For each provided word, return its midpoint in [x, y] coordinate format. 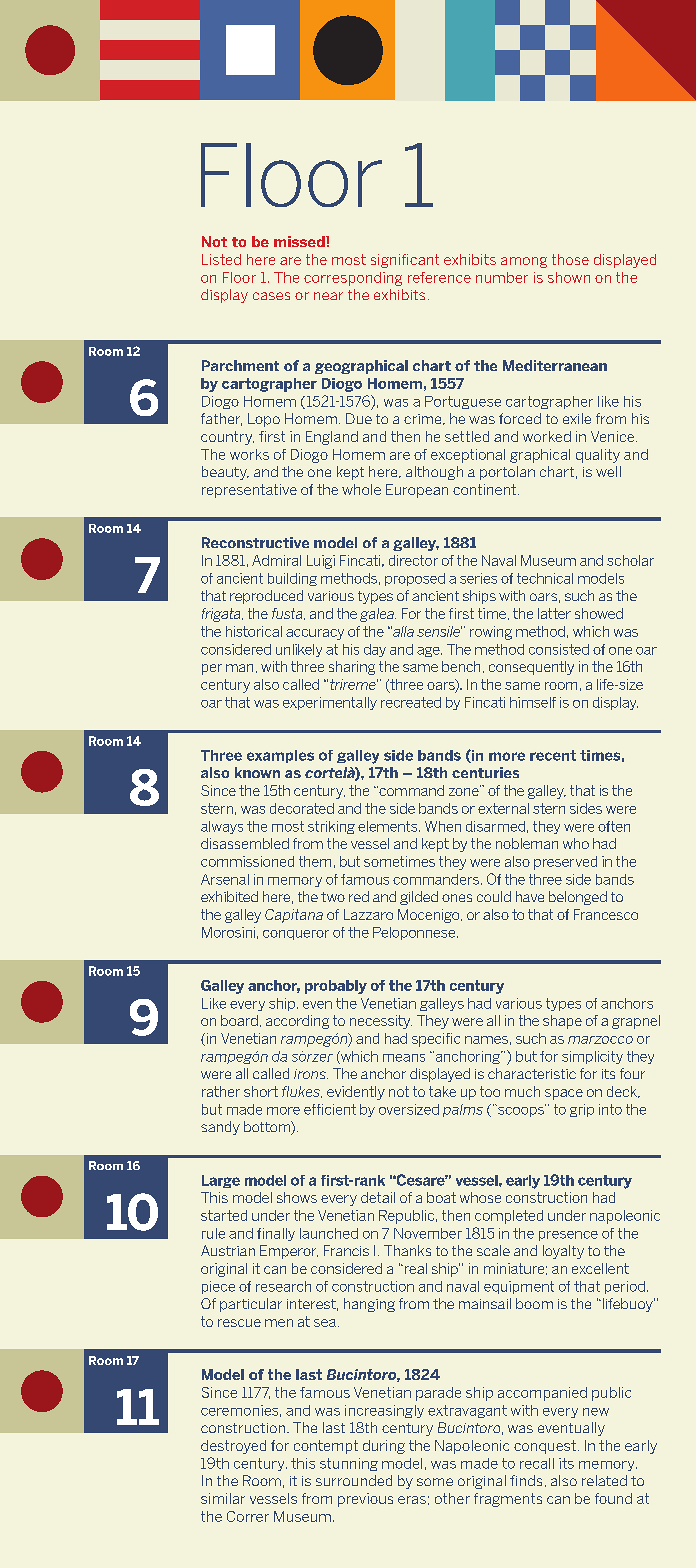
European [417, 491]
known [257, 772]
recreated [411, 702]
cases [271, 296]
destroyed [233, 1447]
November [428, 1233]
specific [436, 1040]
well [608, 471]
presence [568, 1236]
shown [569, 277]
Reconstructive [255, 542]
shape [562, 1022]
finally [276, 1234]
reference [439, 277]
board [239, 1020]
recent [553, 755]
